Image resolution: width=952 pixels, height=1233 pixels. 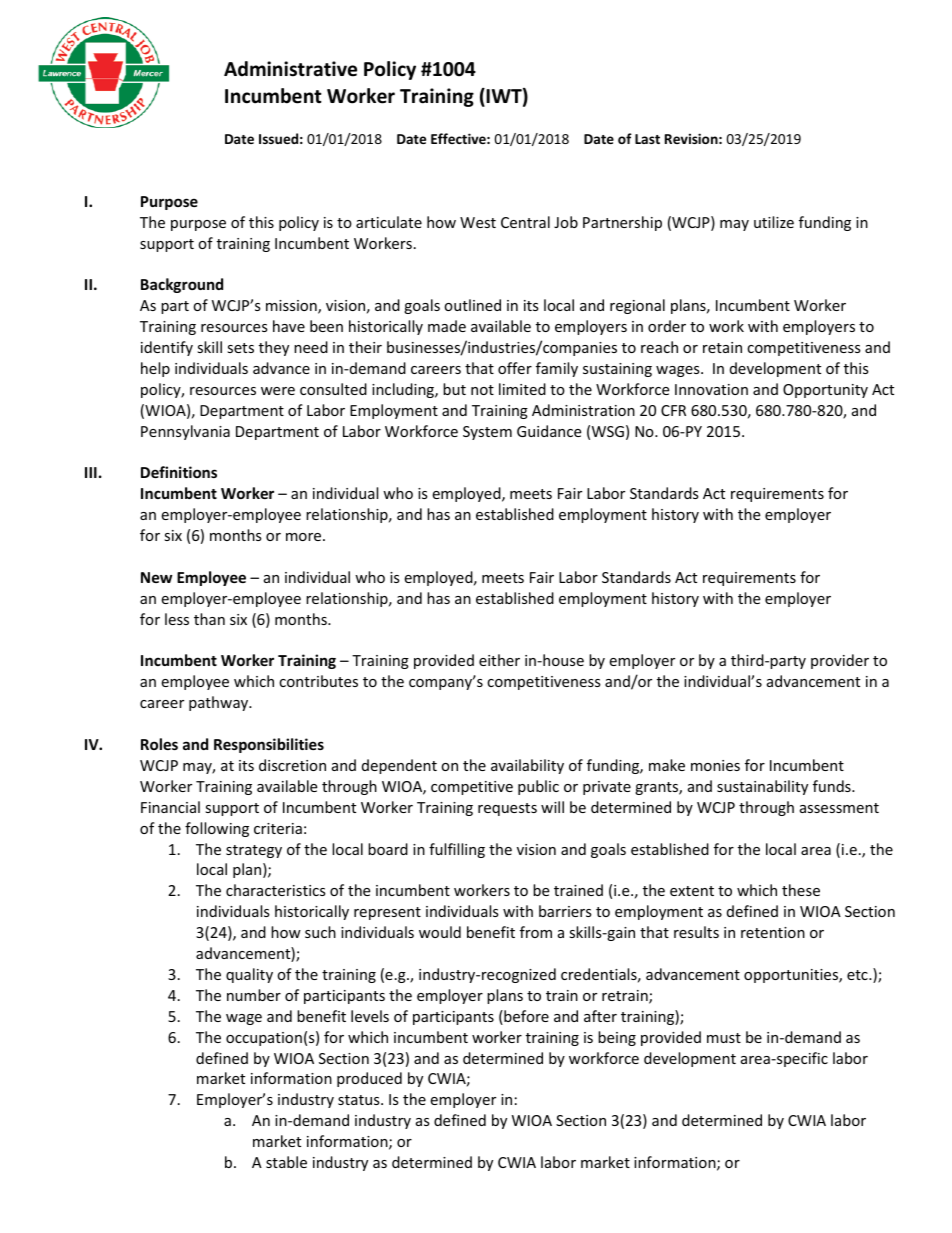 I want to click on Administrative, so click(x=290, y=69).
